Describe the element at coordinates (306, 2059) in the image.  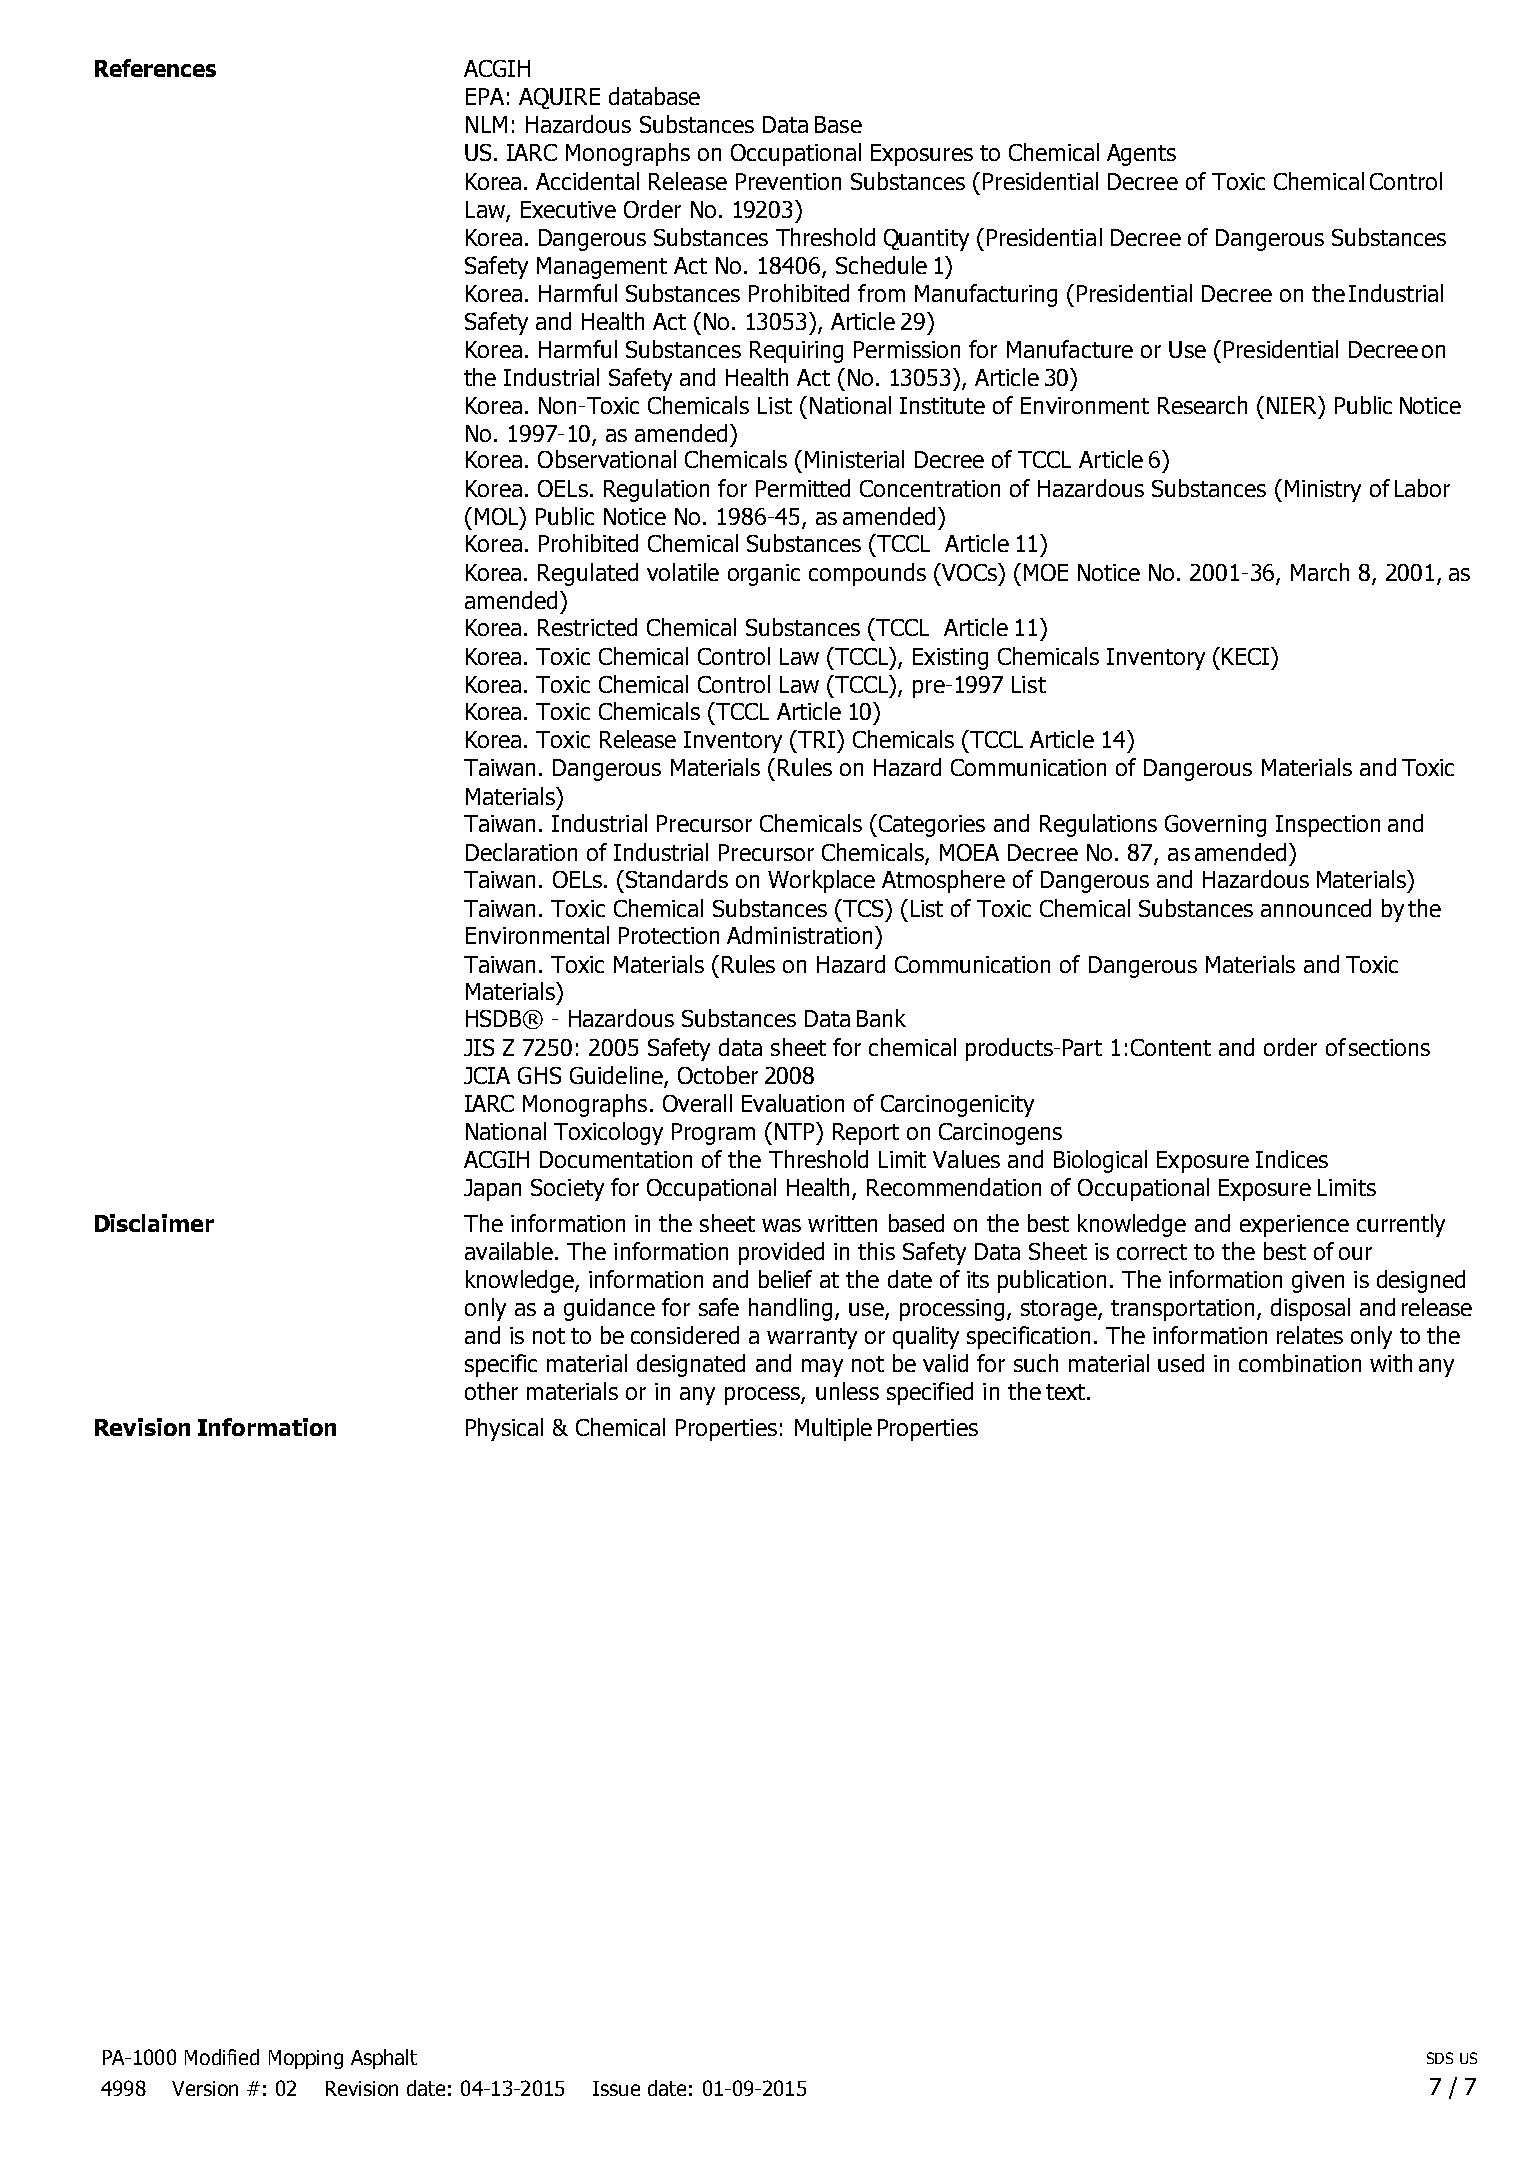
I see `Mopping` at that location.
